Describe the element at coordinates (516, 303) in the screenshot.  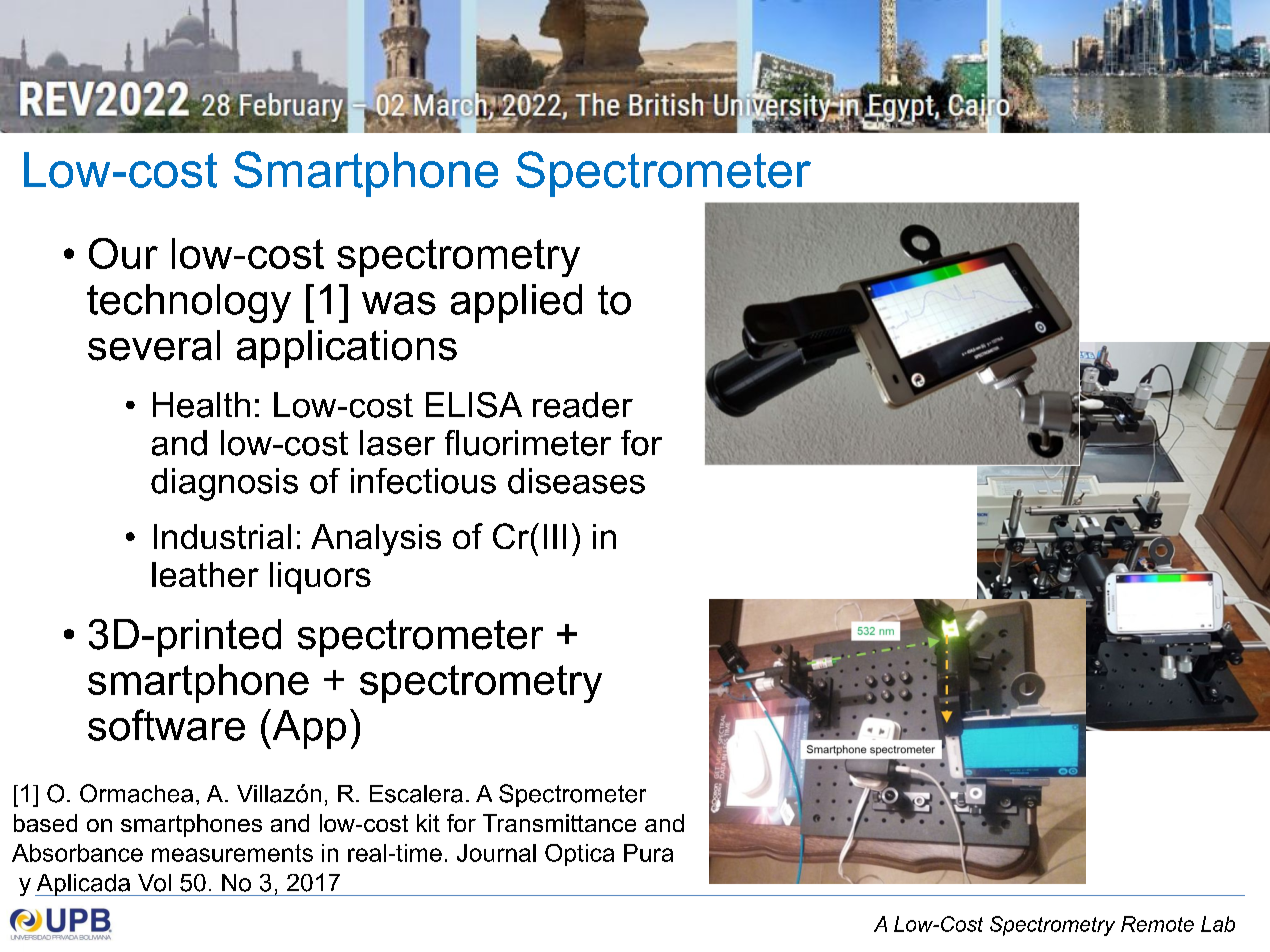
I see `applied` at that location.
